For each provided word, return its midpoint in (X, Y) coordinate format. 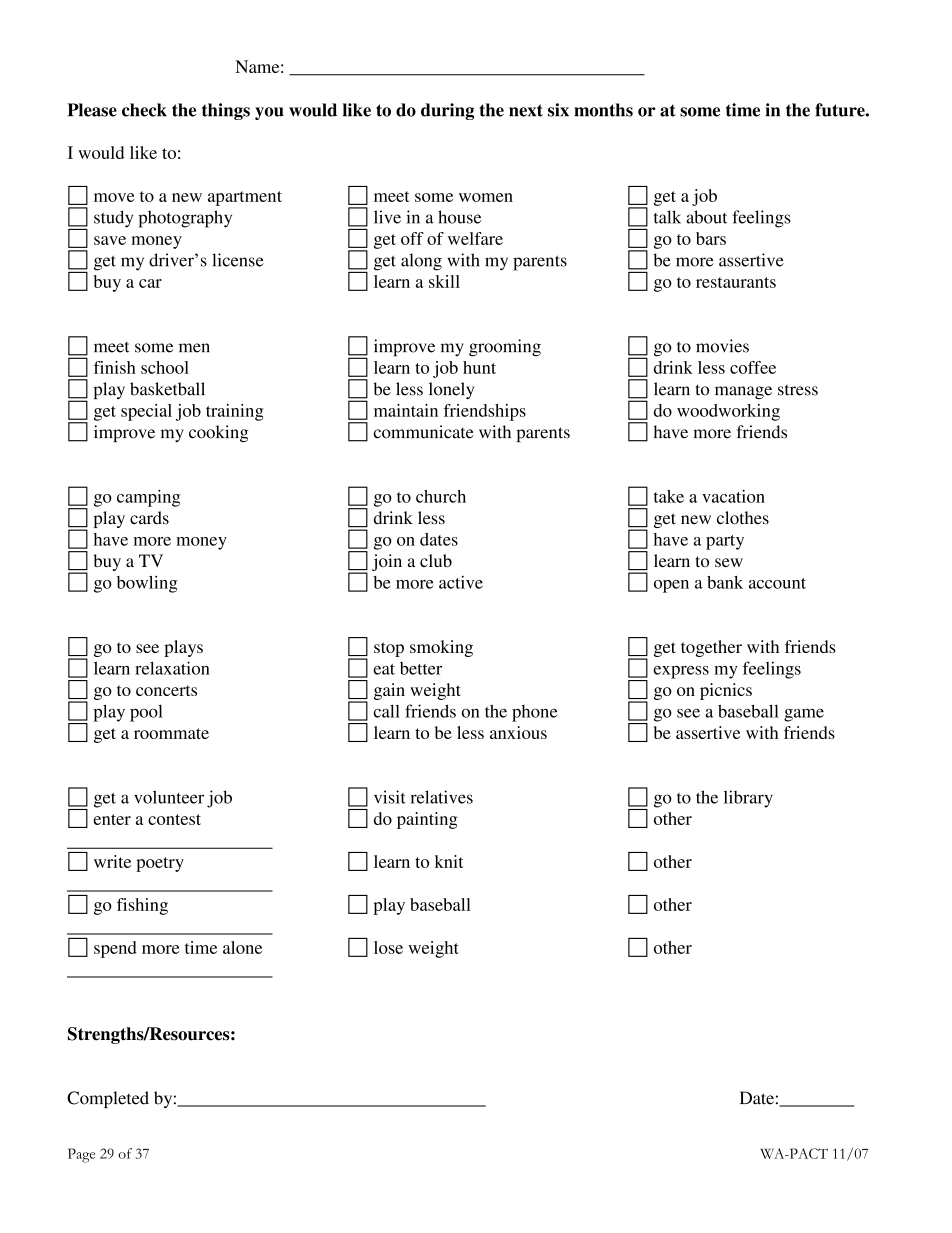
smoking (441, 648)
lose (388, 947)
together (711, 648)
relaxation (172, 668)
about (706, 217)
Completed (108, 1099)
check (144, 110)
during (447, 111)
